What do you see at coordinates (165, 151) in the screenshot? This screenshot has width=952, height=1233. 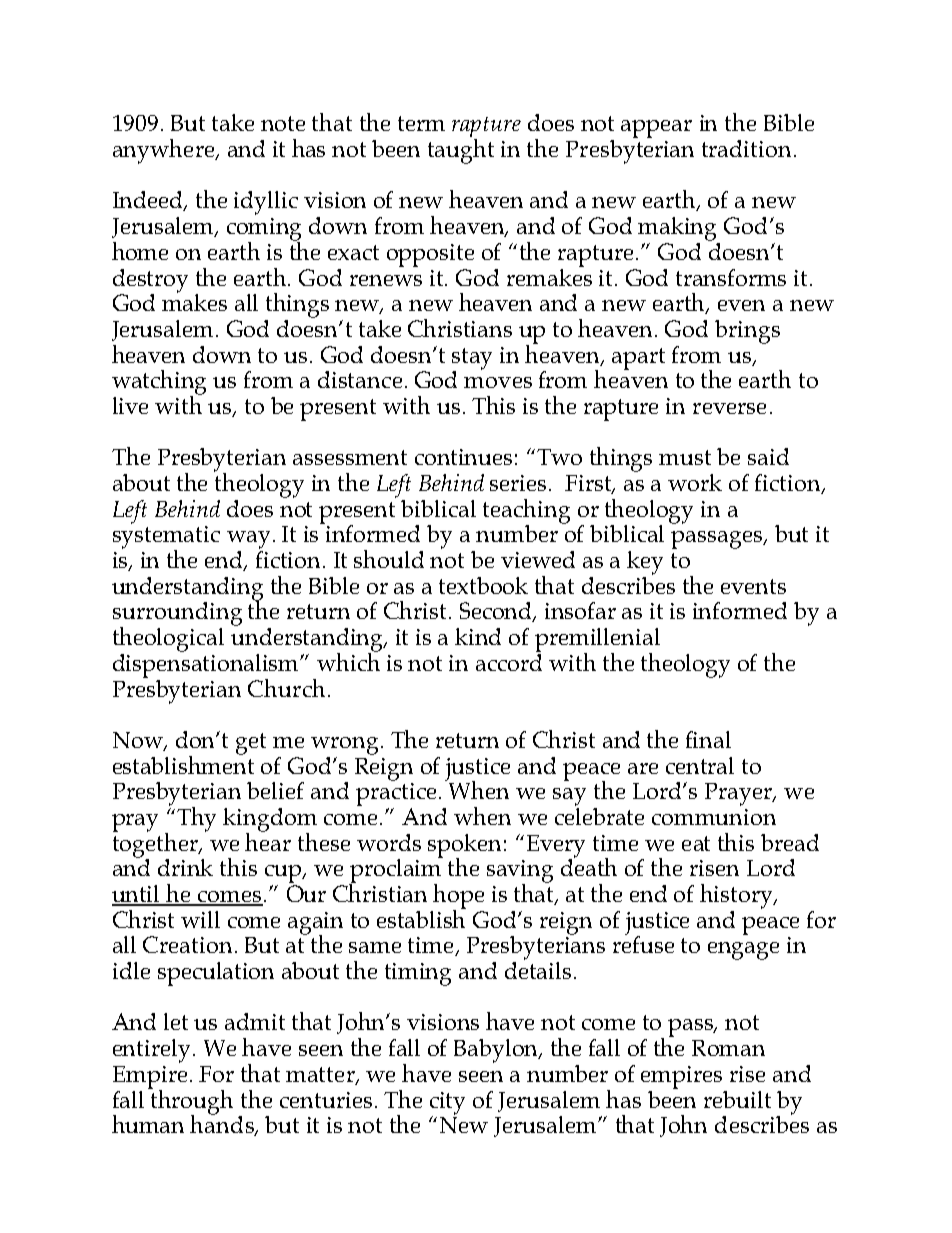 I see `anywhere` at bounding box center [165, 151].
